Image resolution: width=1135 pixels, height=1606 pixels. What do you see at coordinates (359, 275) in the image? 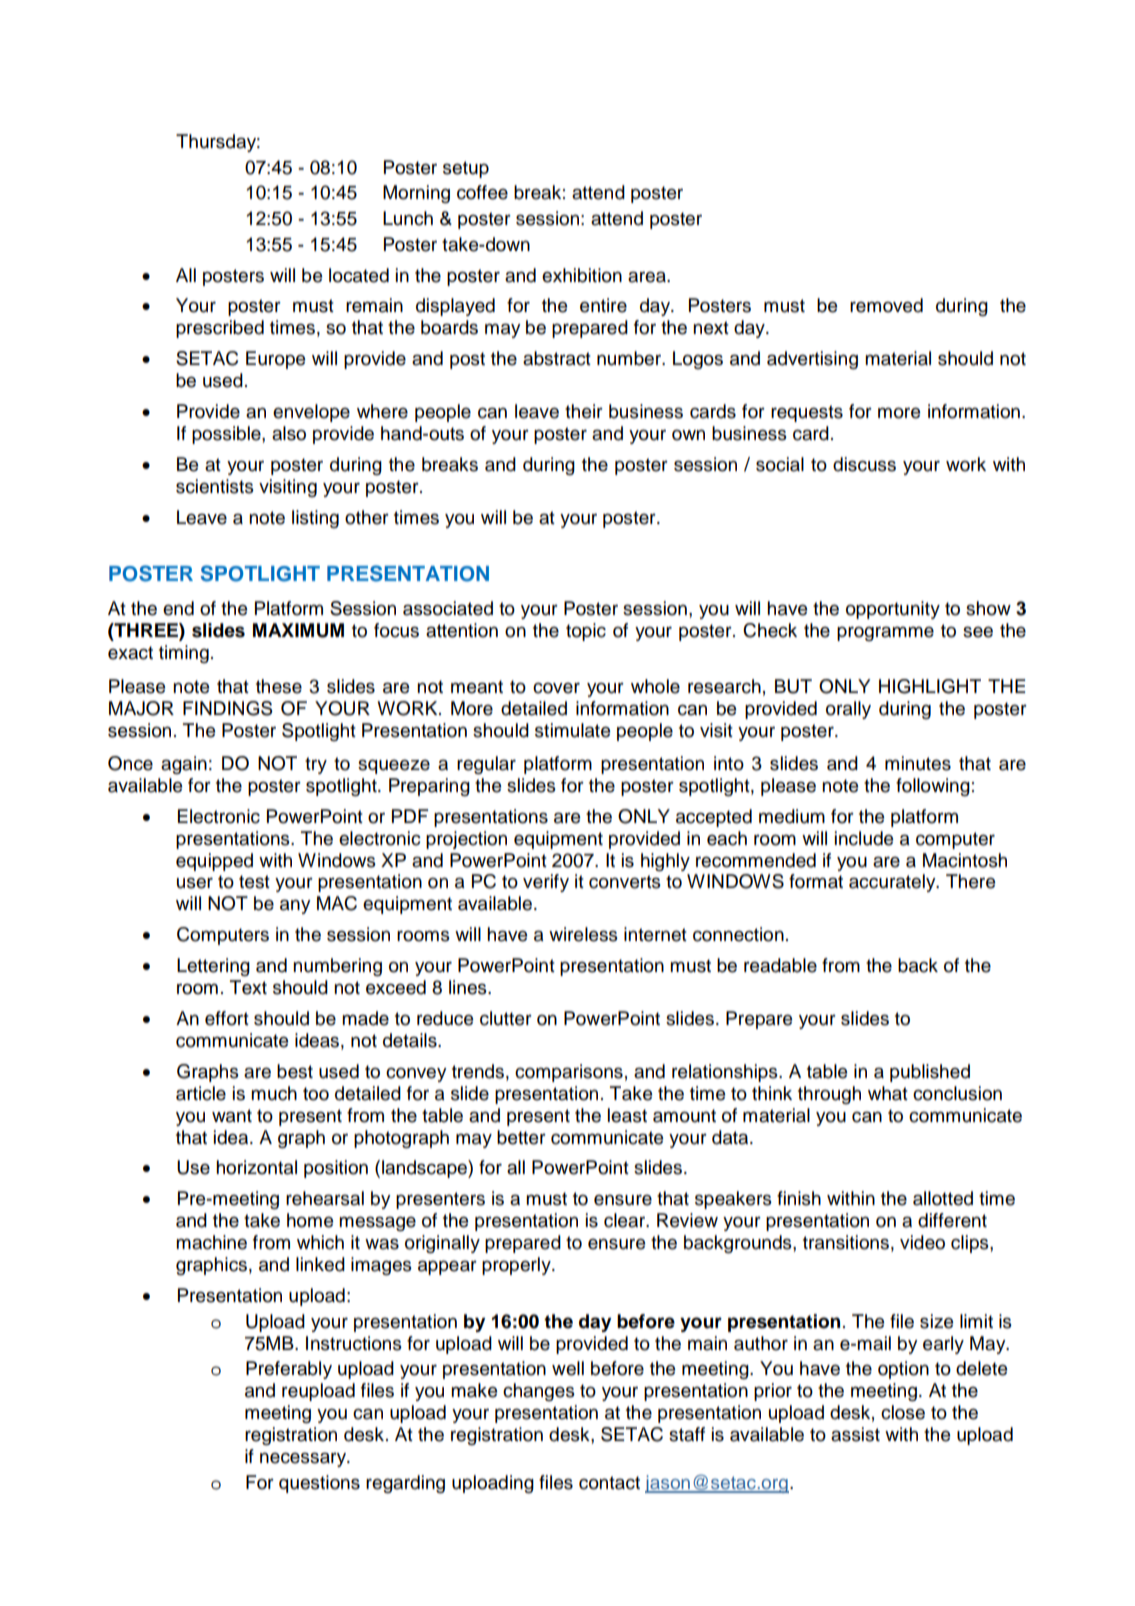
I see `located` at bounding box center [359, 275].
